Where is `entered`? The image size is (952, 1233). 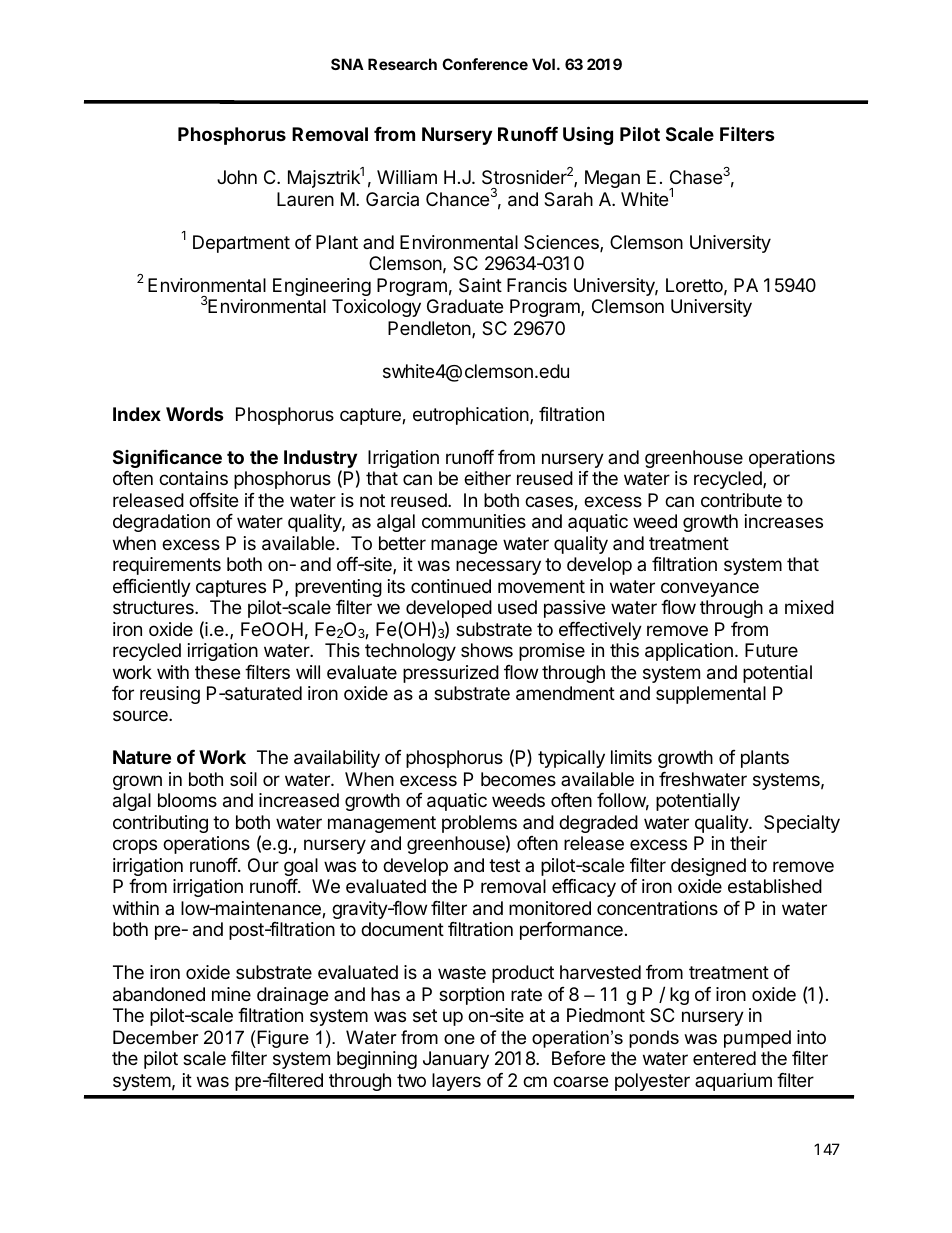
entered is located at coordinates (724, 1058).
